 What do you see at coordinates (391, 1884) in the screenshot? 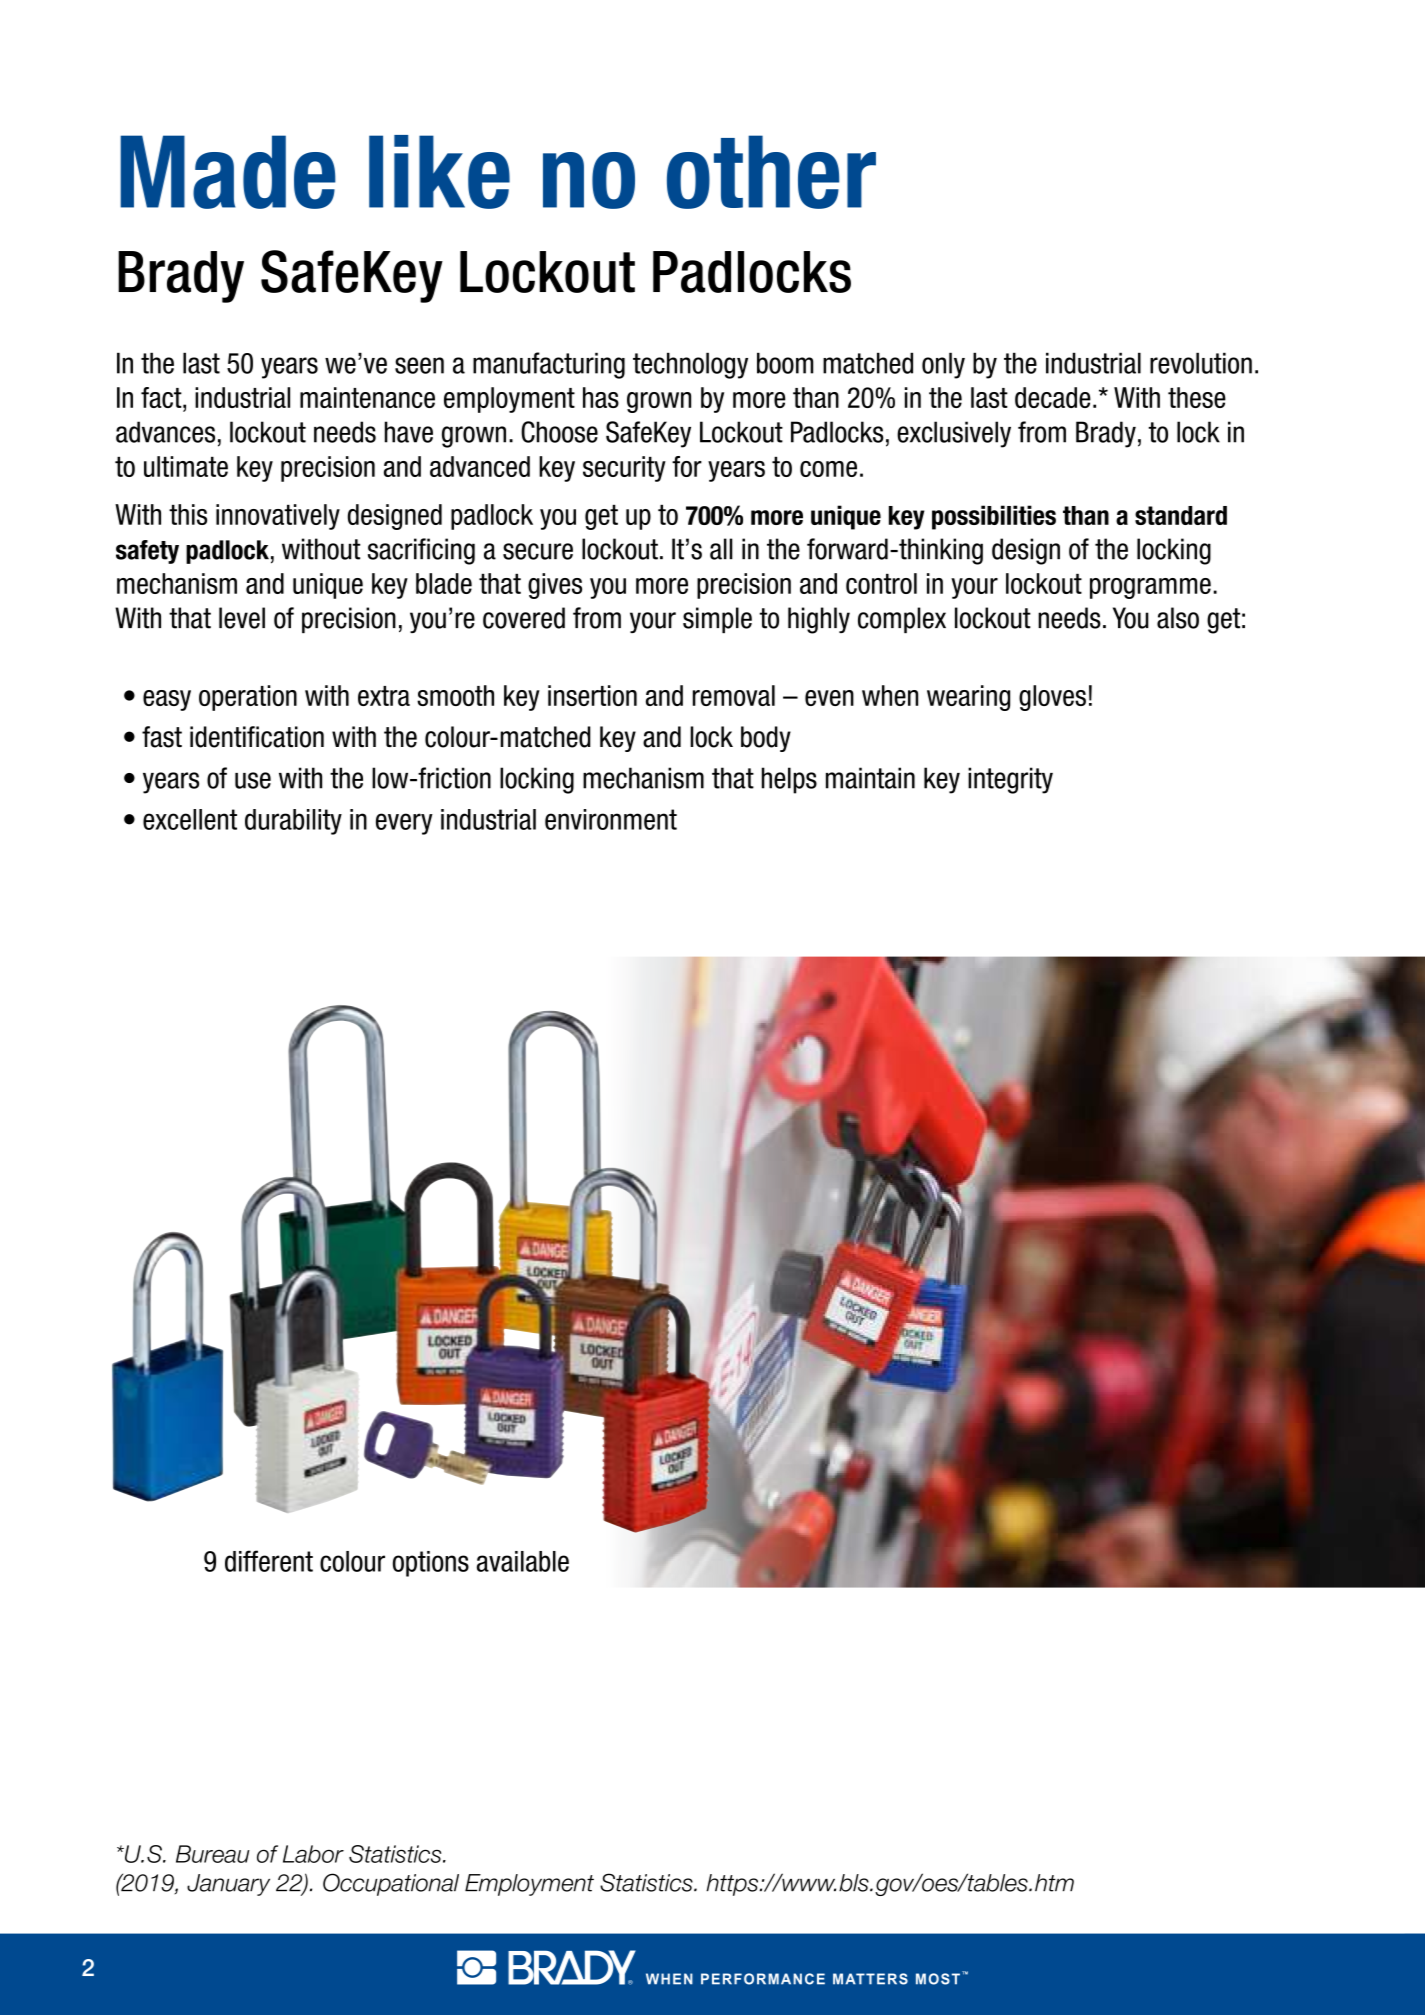
I see `Occupational` at bounding box center [391, 1884].
